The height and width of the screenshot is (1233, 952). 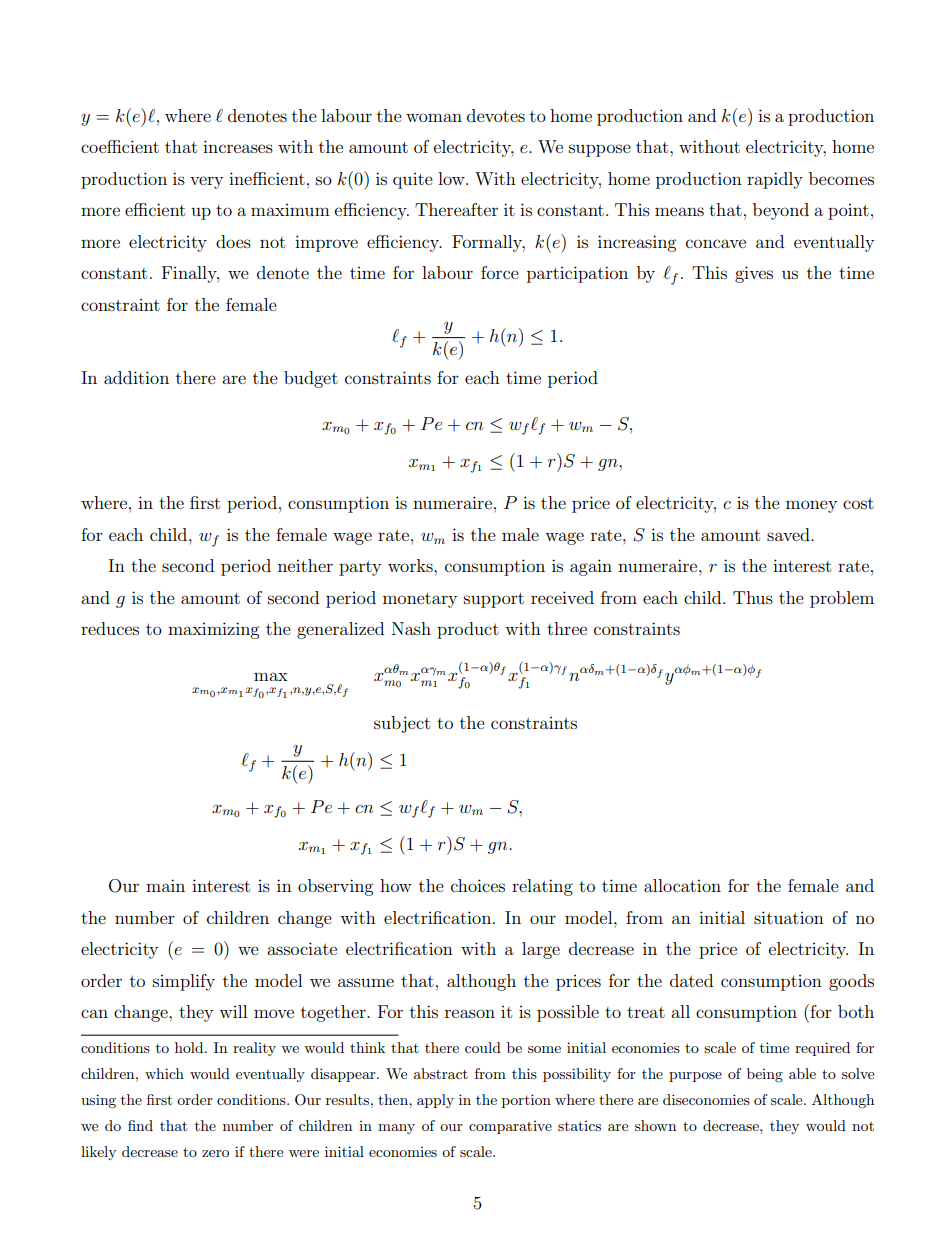 I want to click on increases, so click(x=238, y=146).
